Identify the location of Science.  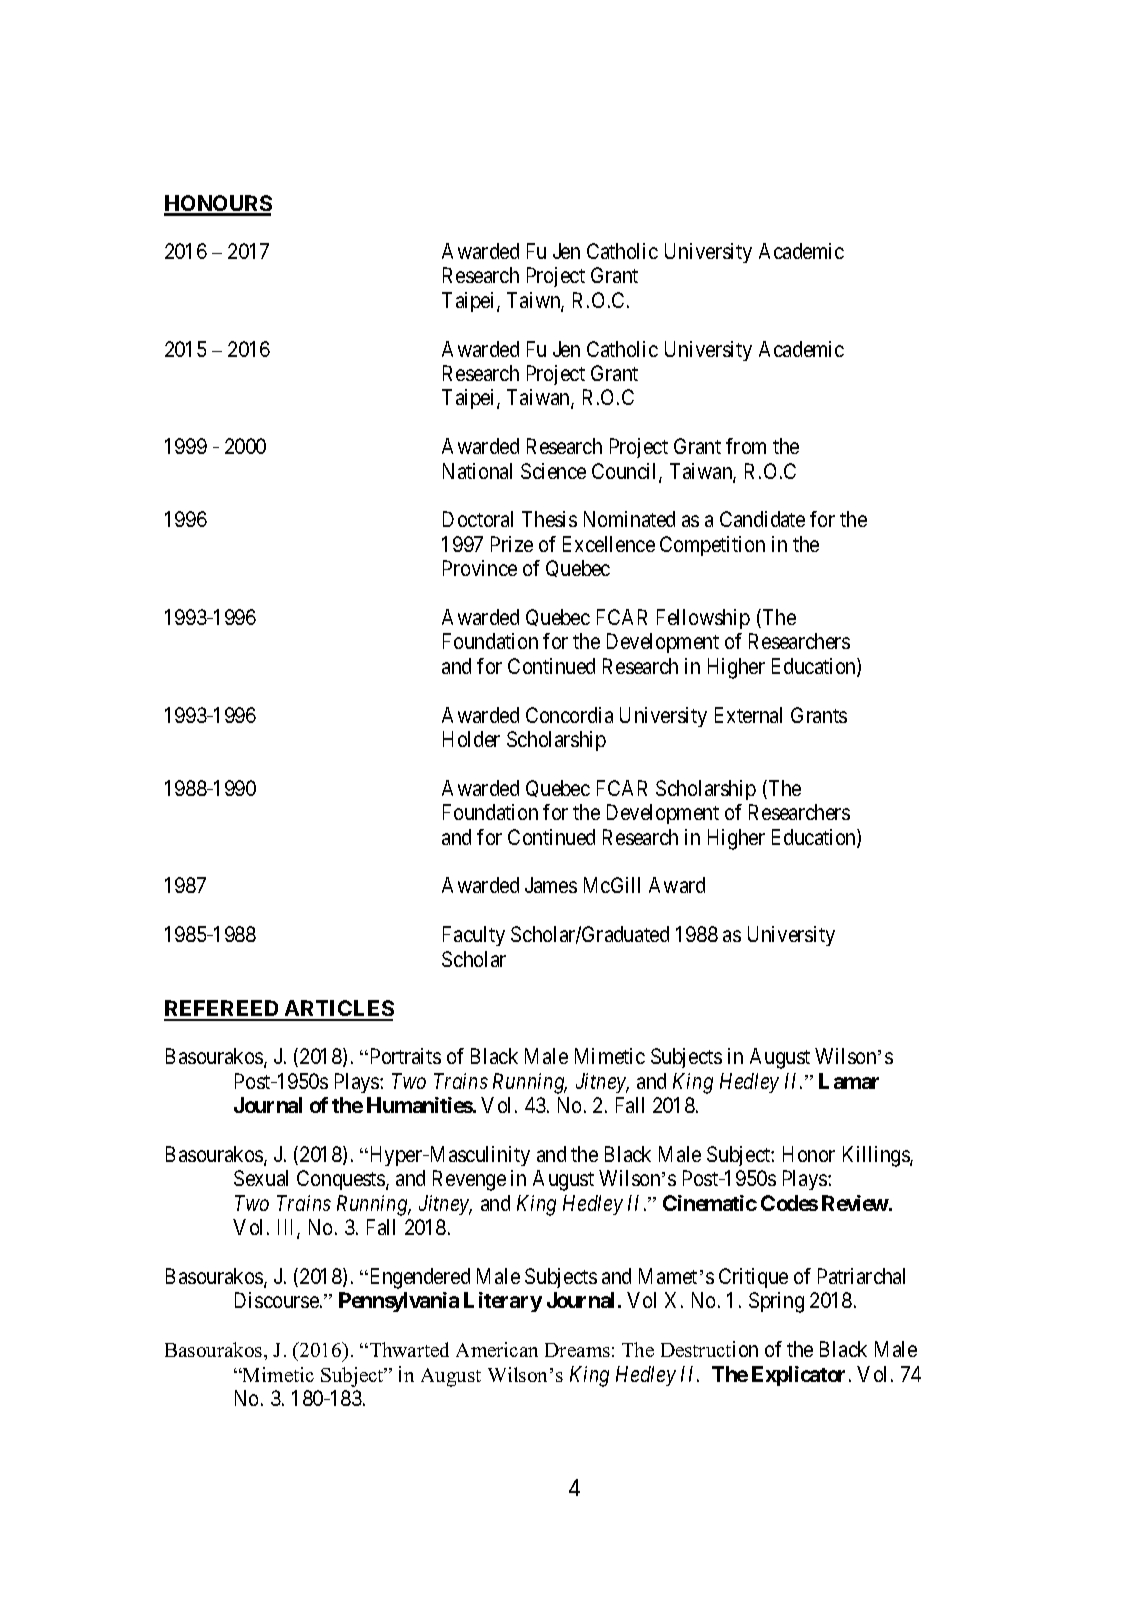
(553, 471).
